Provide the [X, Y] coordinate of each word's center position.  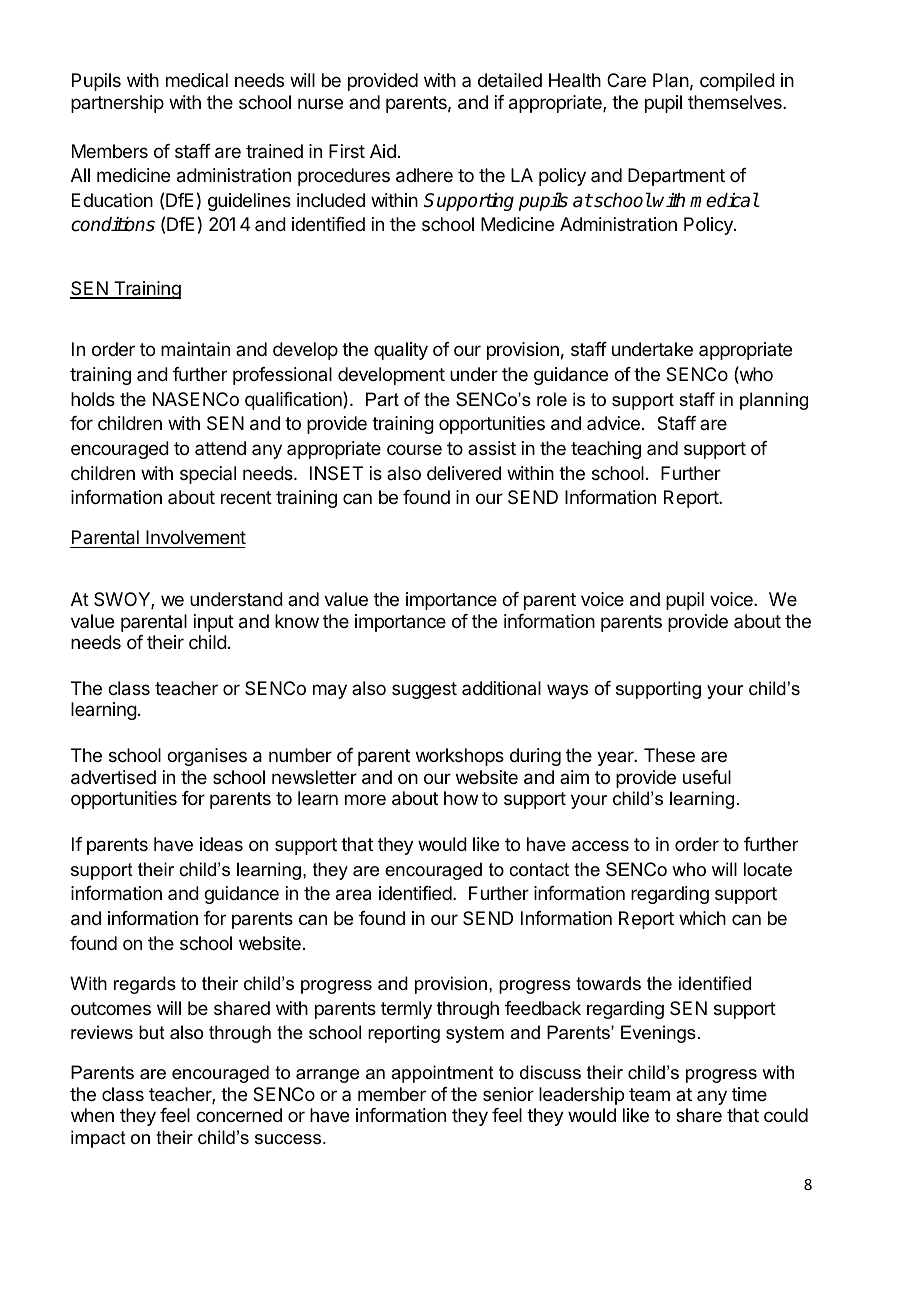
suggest [424, 690]
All [80, 175]
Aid [383, 151]
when [92, 1115]
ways [567, 691]
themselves [736, 102]
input [214, 623]
